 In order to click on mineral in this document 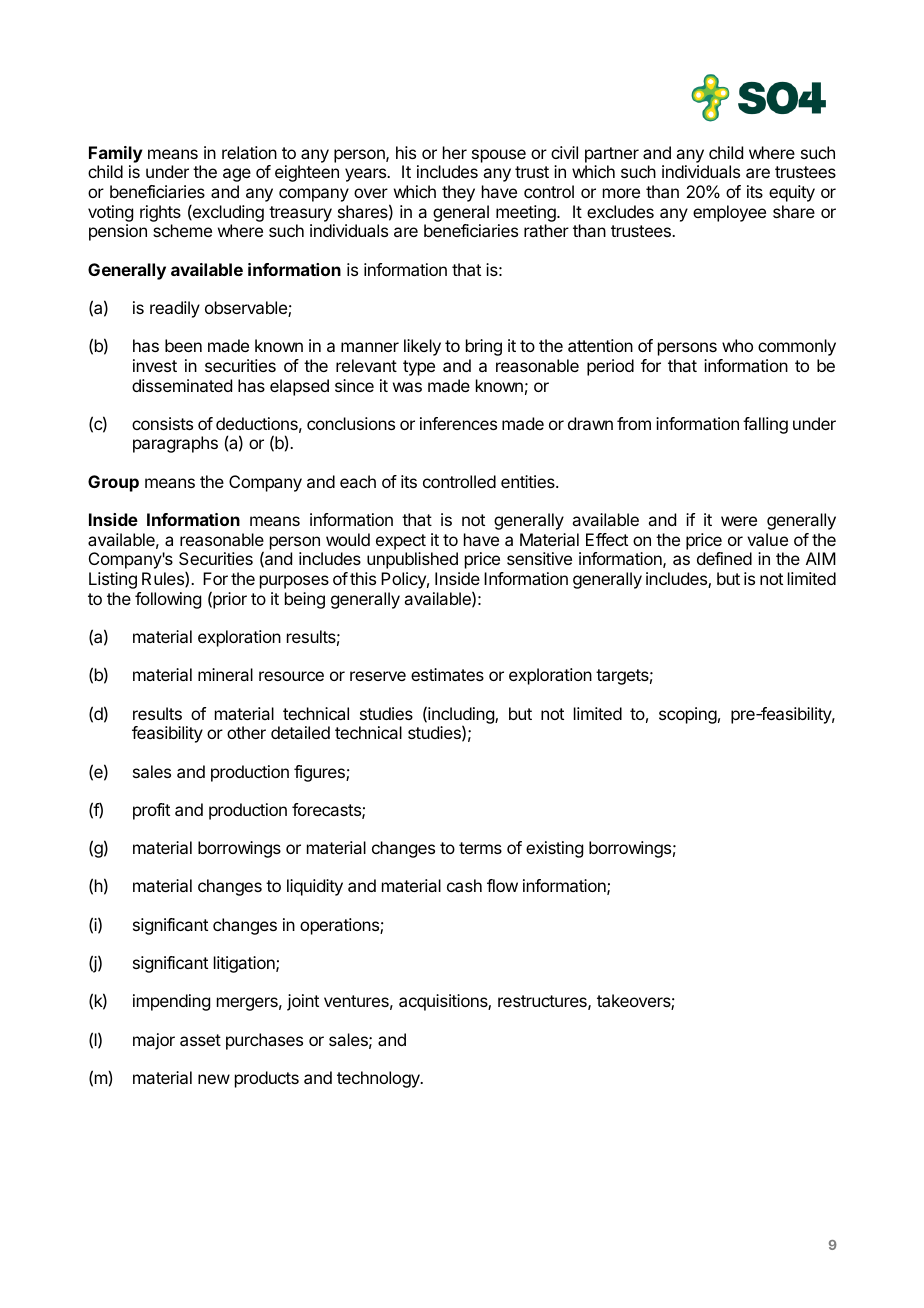, I will do `click(225, 674)`.
